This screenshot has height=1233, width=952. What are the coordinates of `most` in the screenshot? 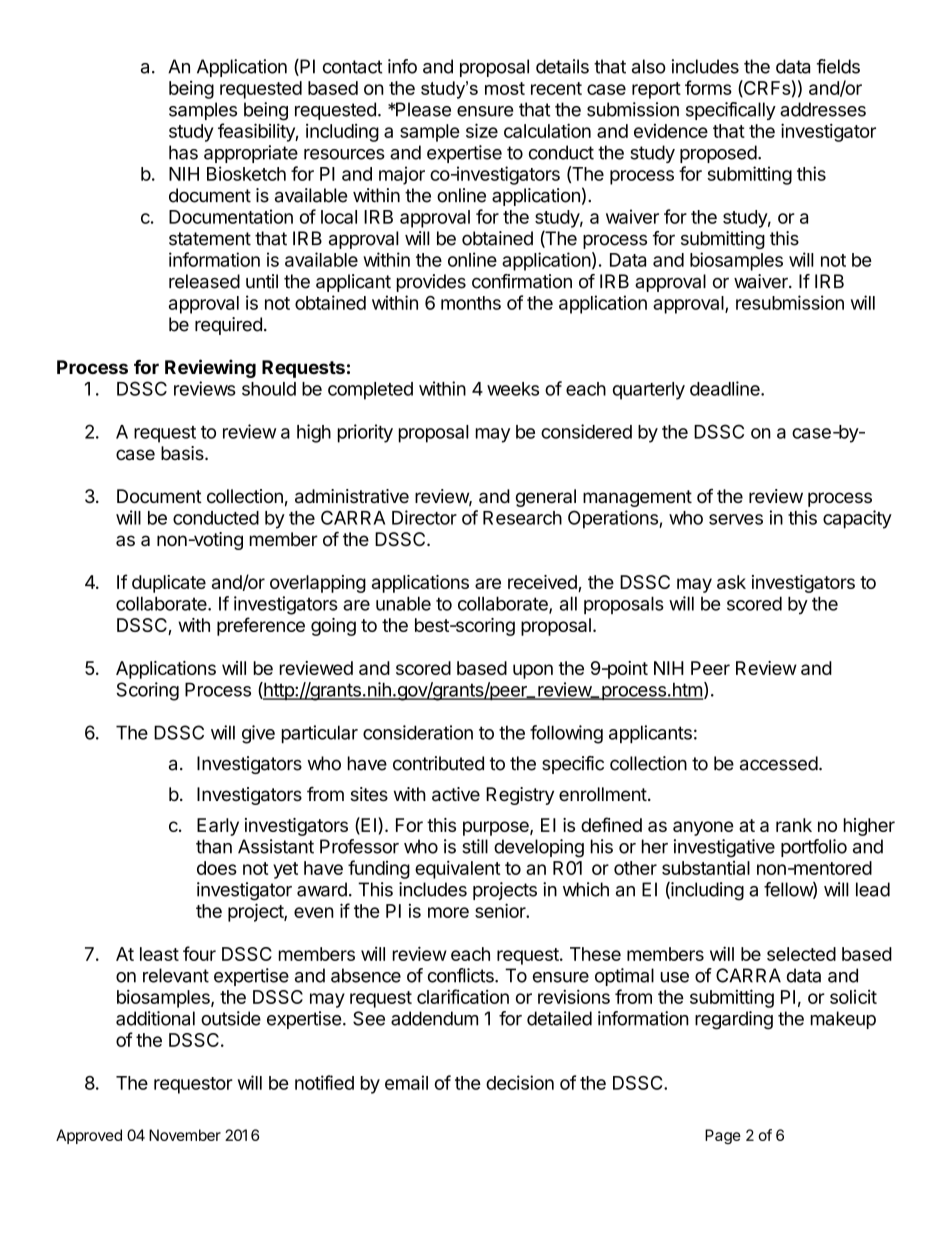 It's located at (505, 88).
